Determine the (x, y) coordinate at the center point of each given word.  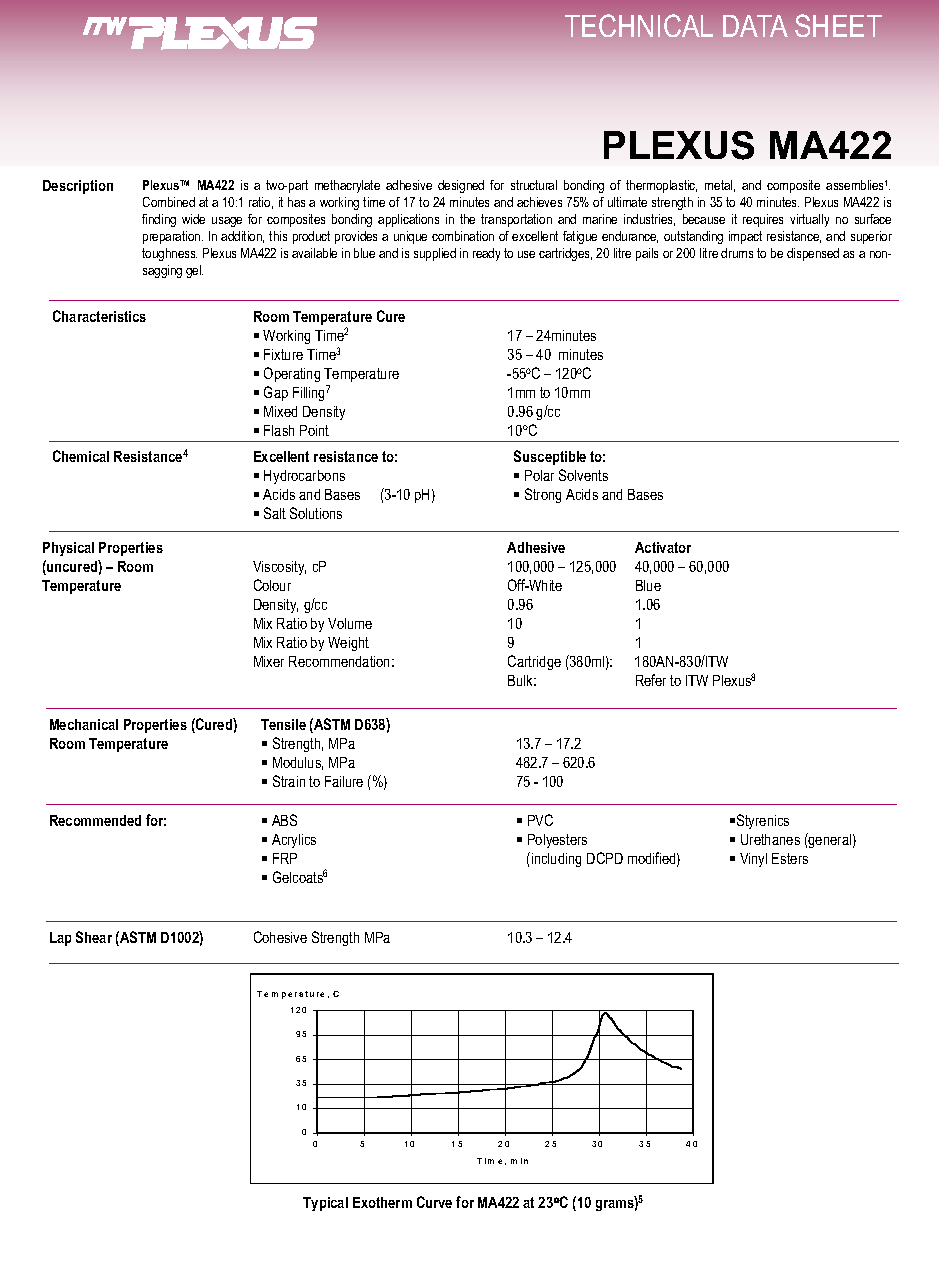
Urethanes (770, 839)
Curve (434, 1202)
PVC (540, 820)
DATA (755, 26)
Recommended (95, 820)
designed (461, 186)
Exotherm (382, 1202)
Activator (663, 547)
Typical (325, 1204)
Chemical (81, 456)
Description (78, 187)
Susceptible (550, 457)
